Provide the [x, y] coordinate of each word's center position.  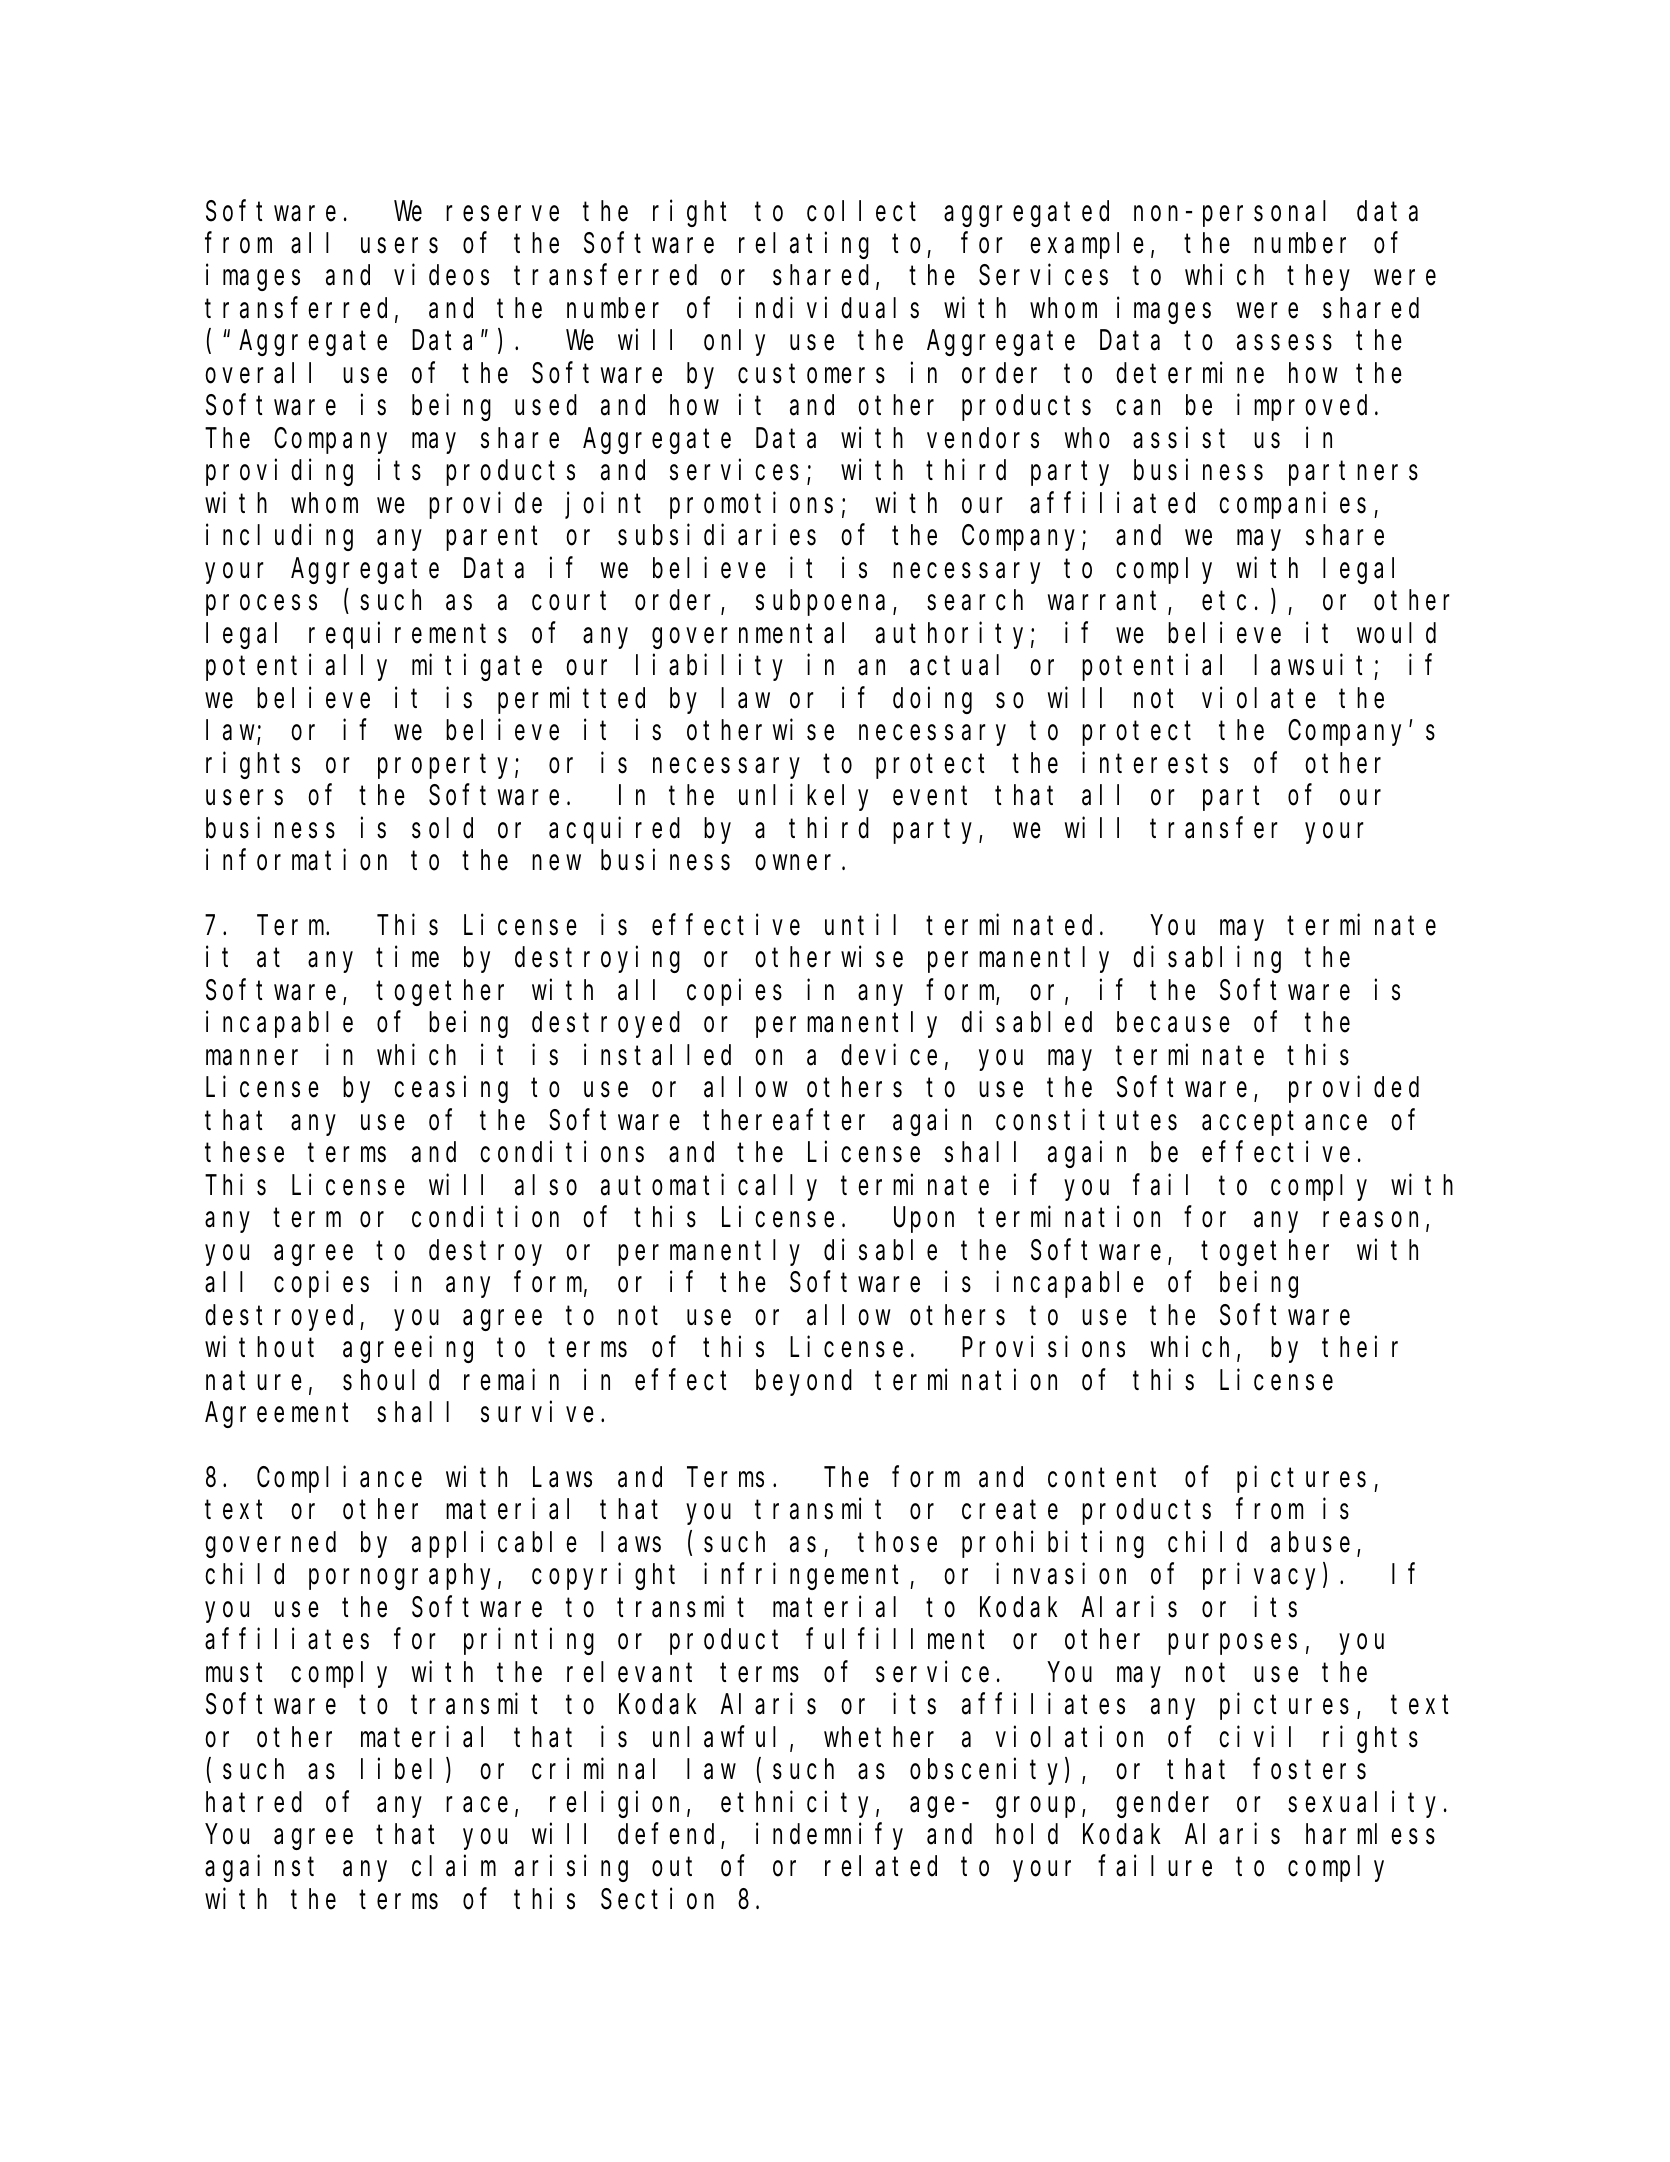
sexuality [1366, 1804]
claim [454, 1866]
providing [279, 473]
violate [1259, 698]
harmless [1370, 1834]
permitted [571, 700]
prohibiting [1053, 1544]
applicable [494, 1544]
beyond [804, 1383]
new [556, 863]
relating [804, 245]
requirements [408, 635]
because [1173, 1022]
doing [932, 700]
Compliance [339, 1479]
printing [529, 1641]
